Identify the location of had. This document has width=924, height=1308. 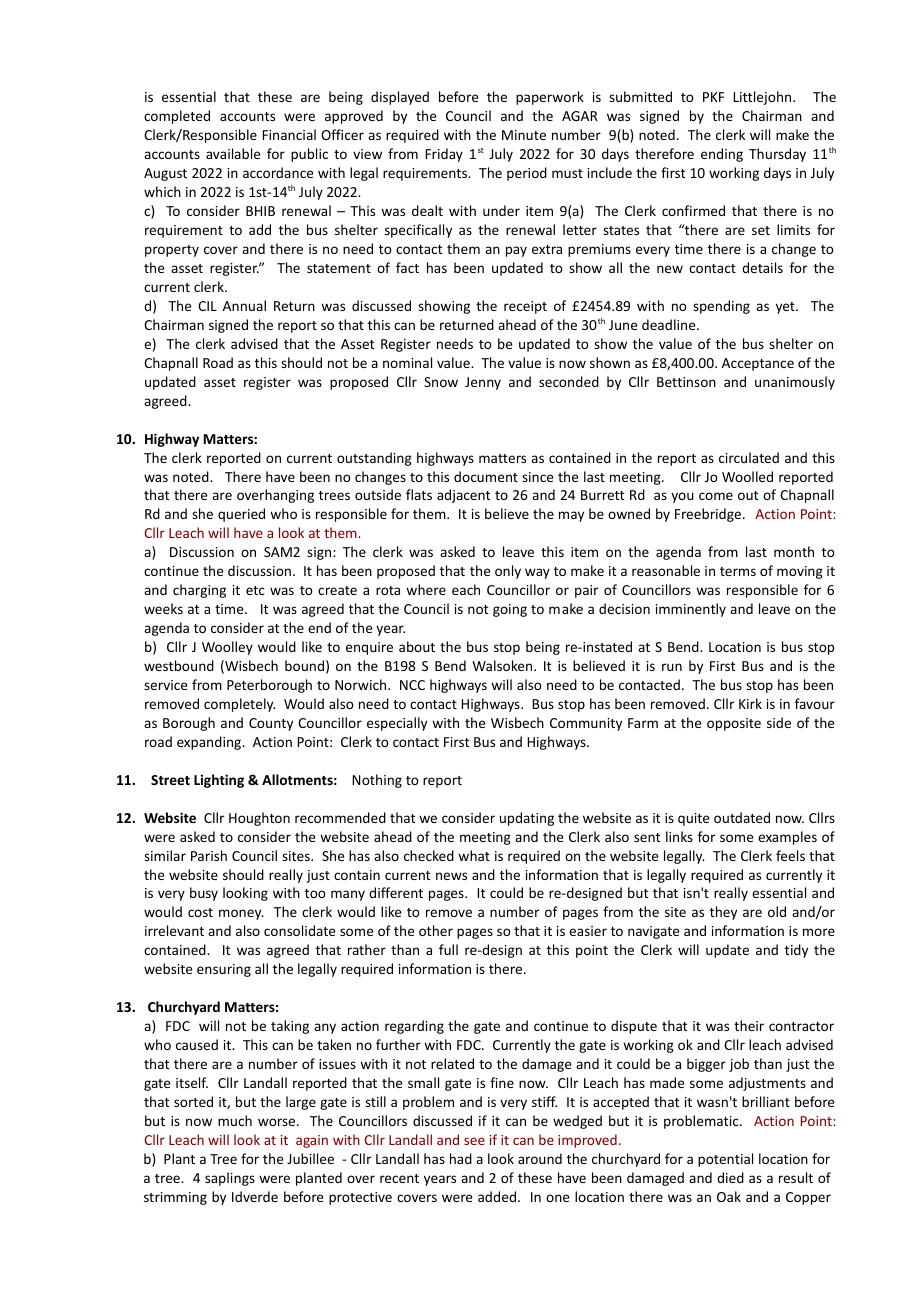
(461, 1158).
